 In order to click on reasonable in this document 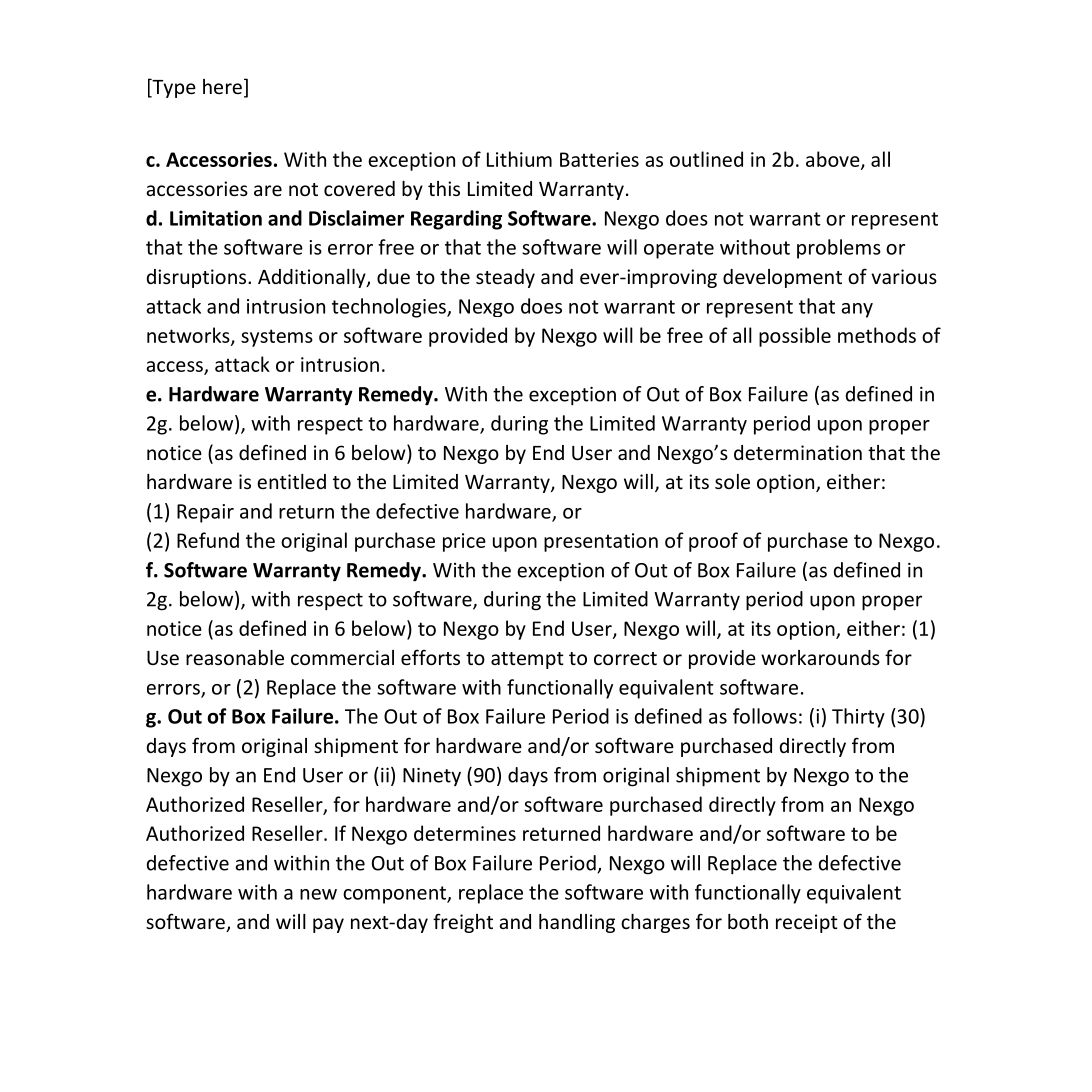, I will do `click(235, 657)`.
